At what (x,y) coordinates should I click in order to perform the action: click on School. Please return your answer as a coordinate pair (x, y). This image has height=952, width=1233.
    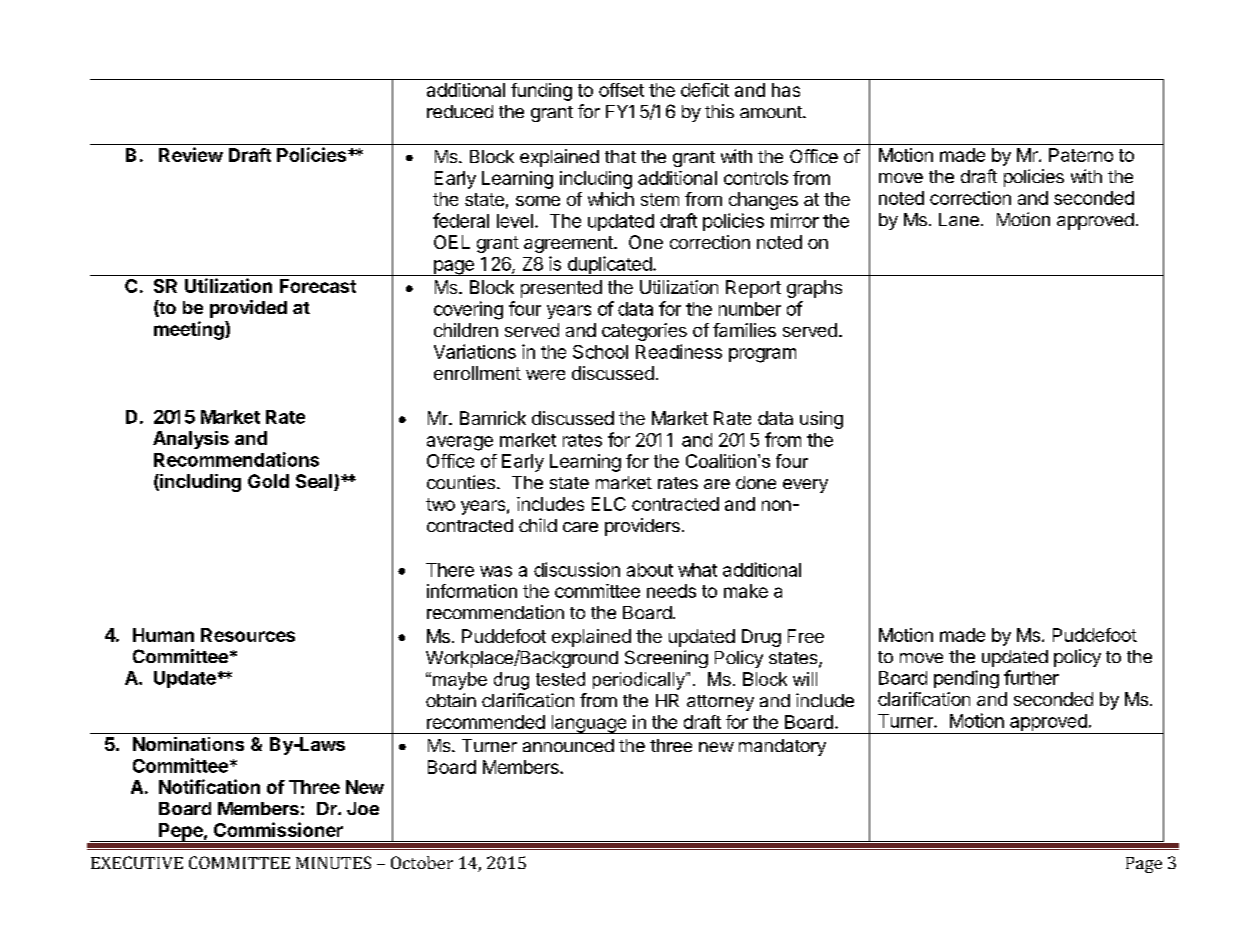
    Looking at the image, I should click on (600, 352).
